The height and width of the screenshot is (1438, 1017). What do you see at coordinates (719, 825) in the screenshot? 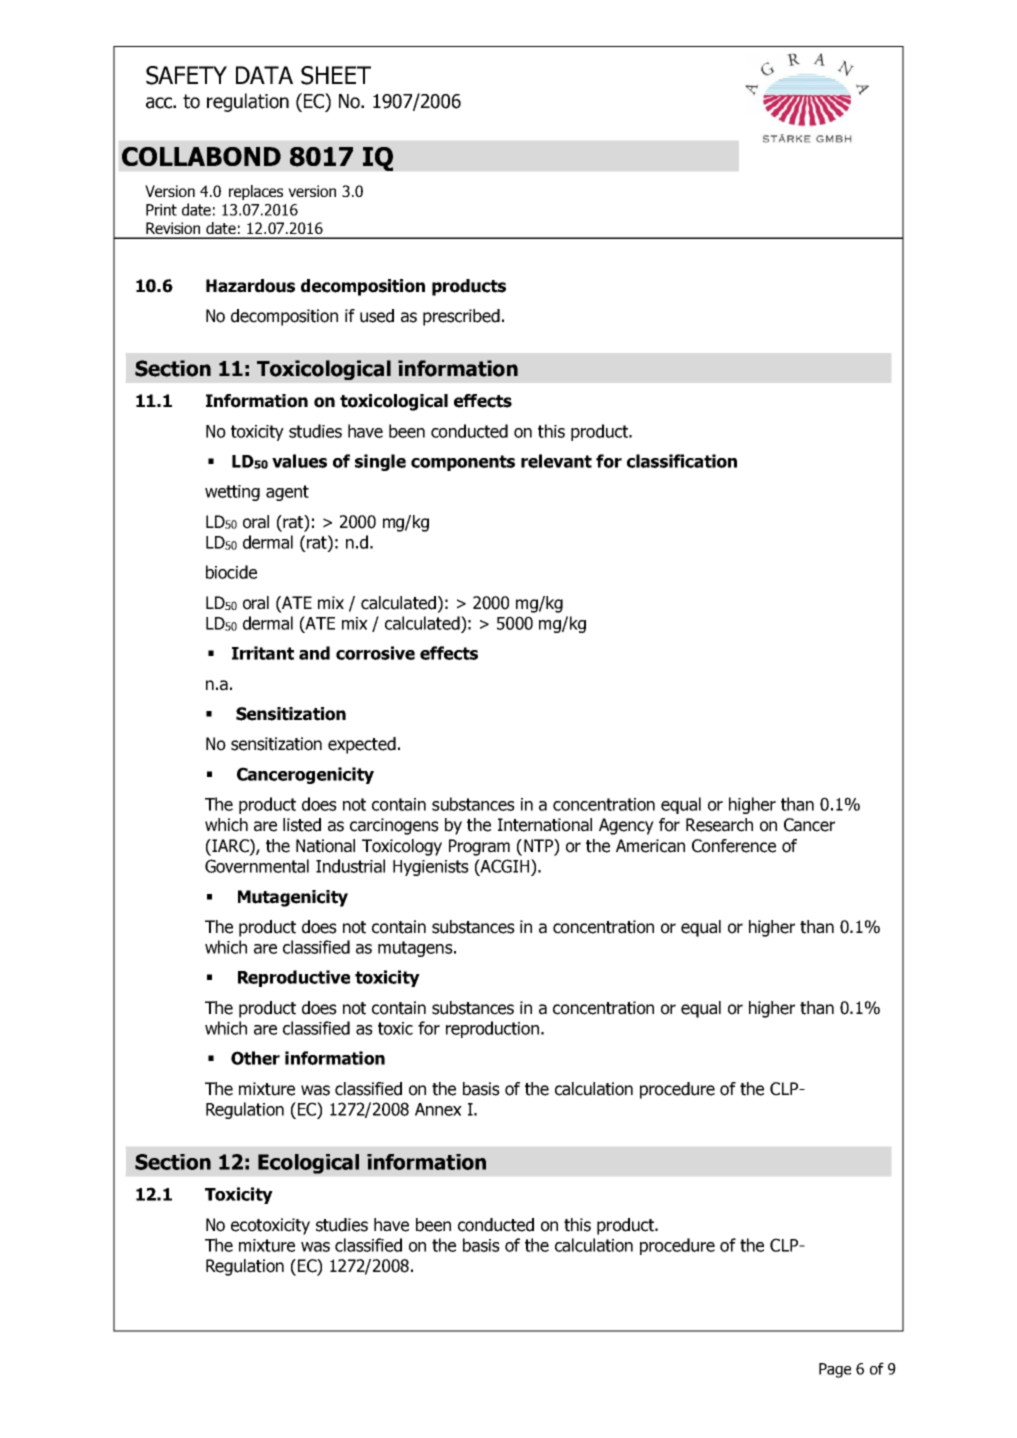
I see `Research` at bounding box center [719, 825].
